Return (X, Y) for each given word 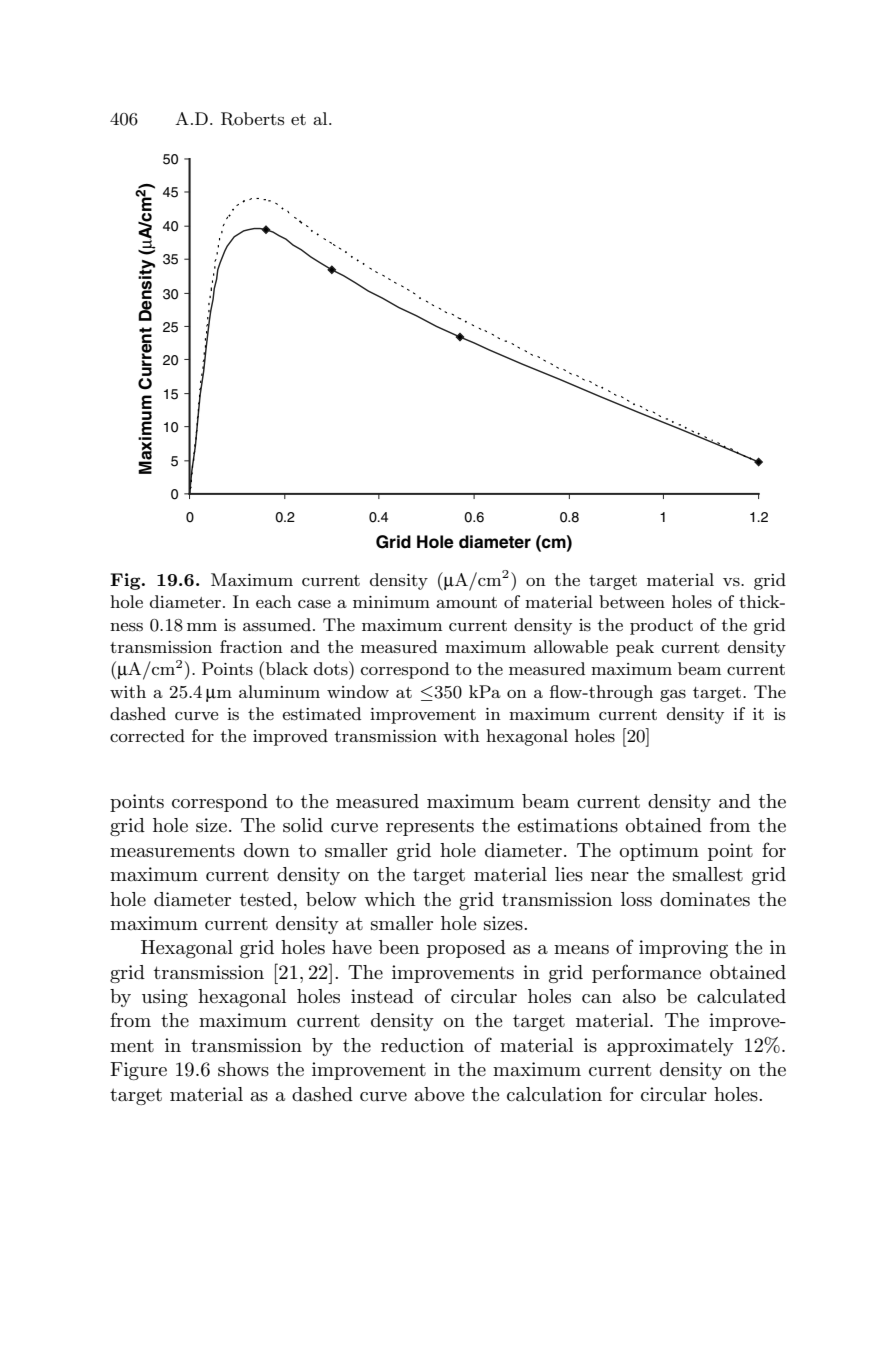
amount (466, 602)
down (267, 850)
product (661, 626)
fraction (251, 646)
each (274, 601)
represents (430, 828)
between (632, 601)
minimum (391, 602)
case (314, 604)
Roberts (252, 119)
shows (243, 1069)
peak (635, 648)
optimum (659, 852)
